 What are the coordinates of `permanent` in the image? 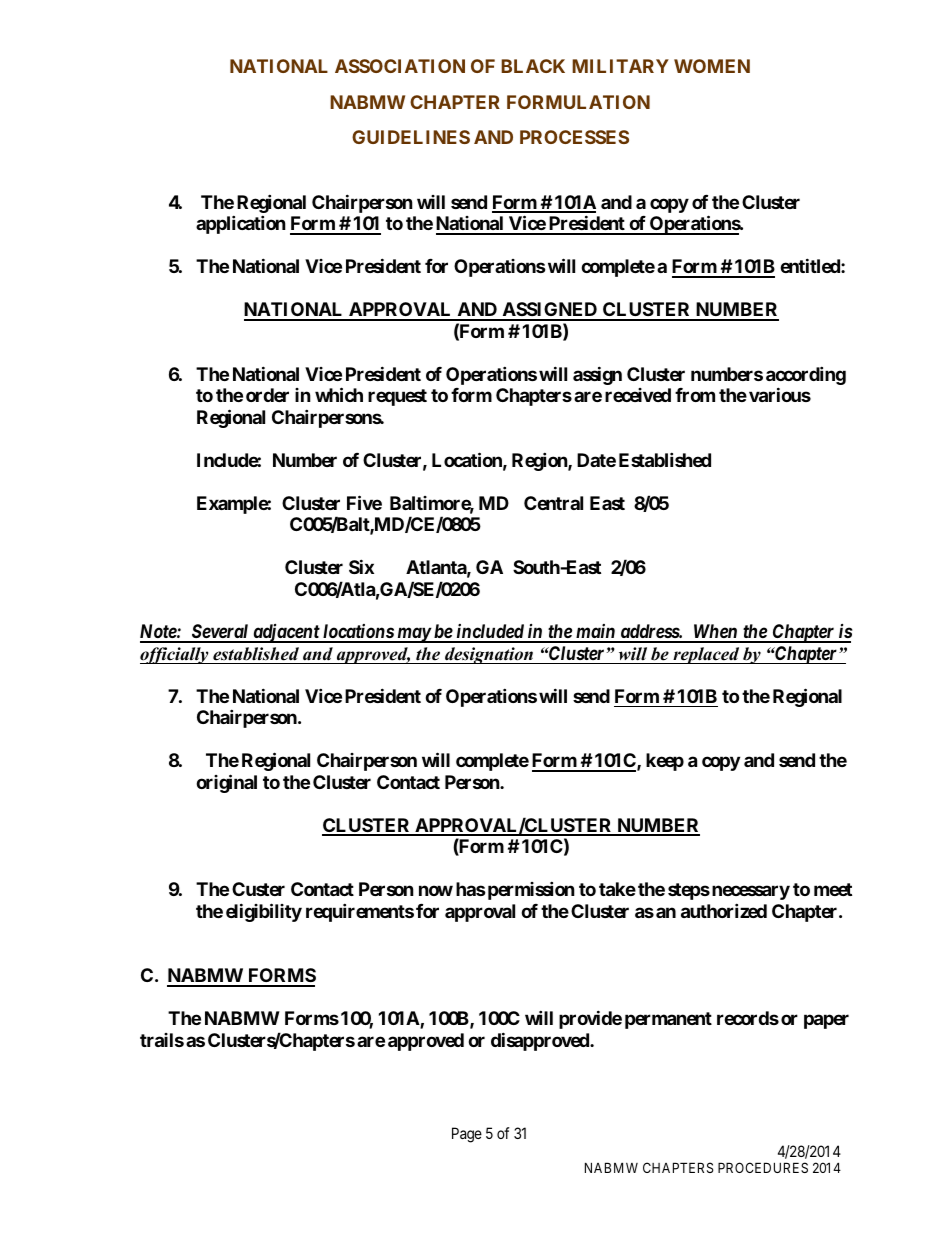 It's located at (668, 1020).
